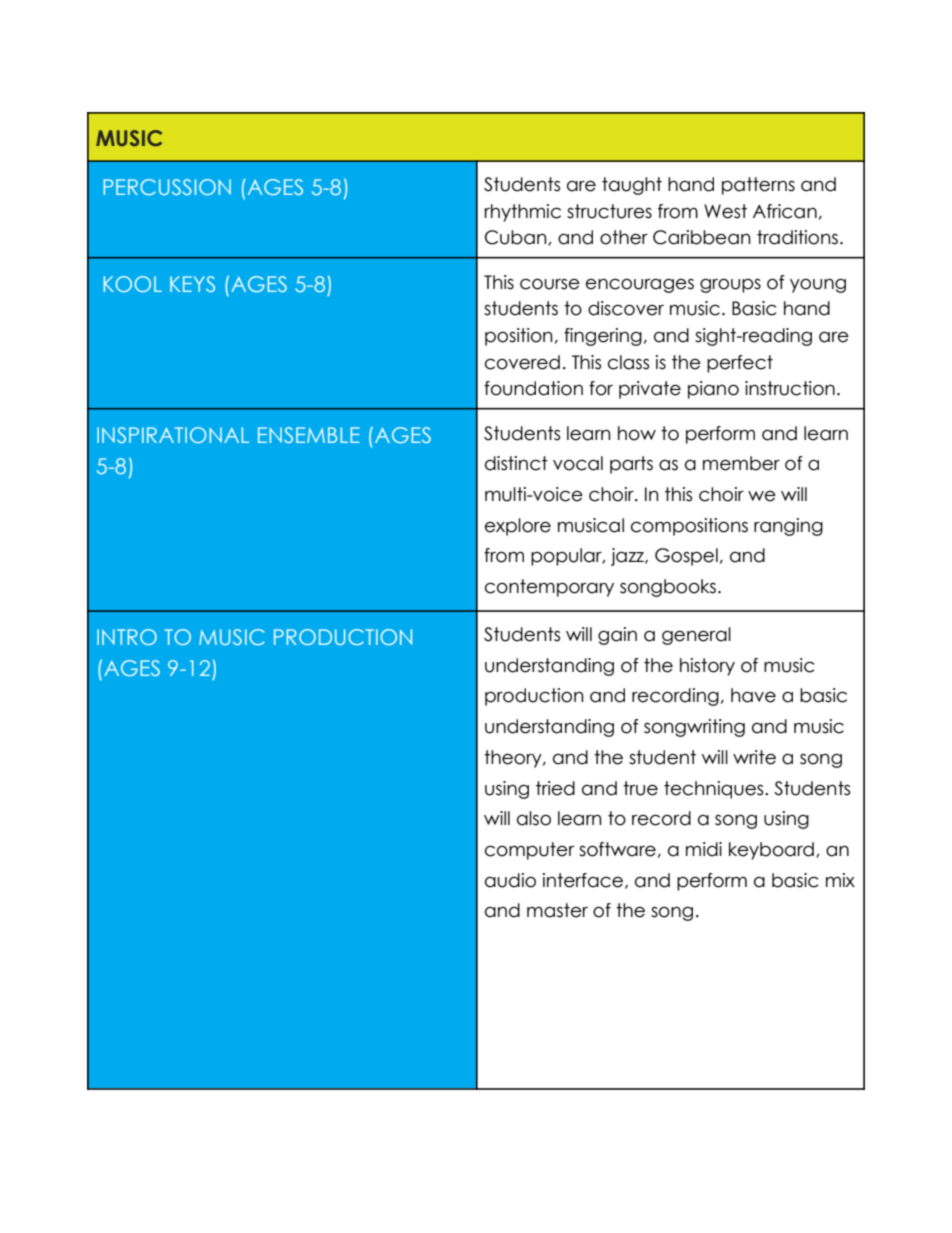 This document has height=1233, width=952. What do you see at coordinates (523, 213) in the document?
I see `rhythmic` at bounding box center [523, 213].
